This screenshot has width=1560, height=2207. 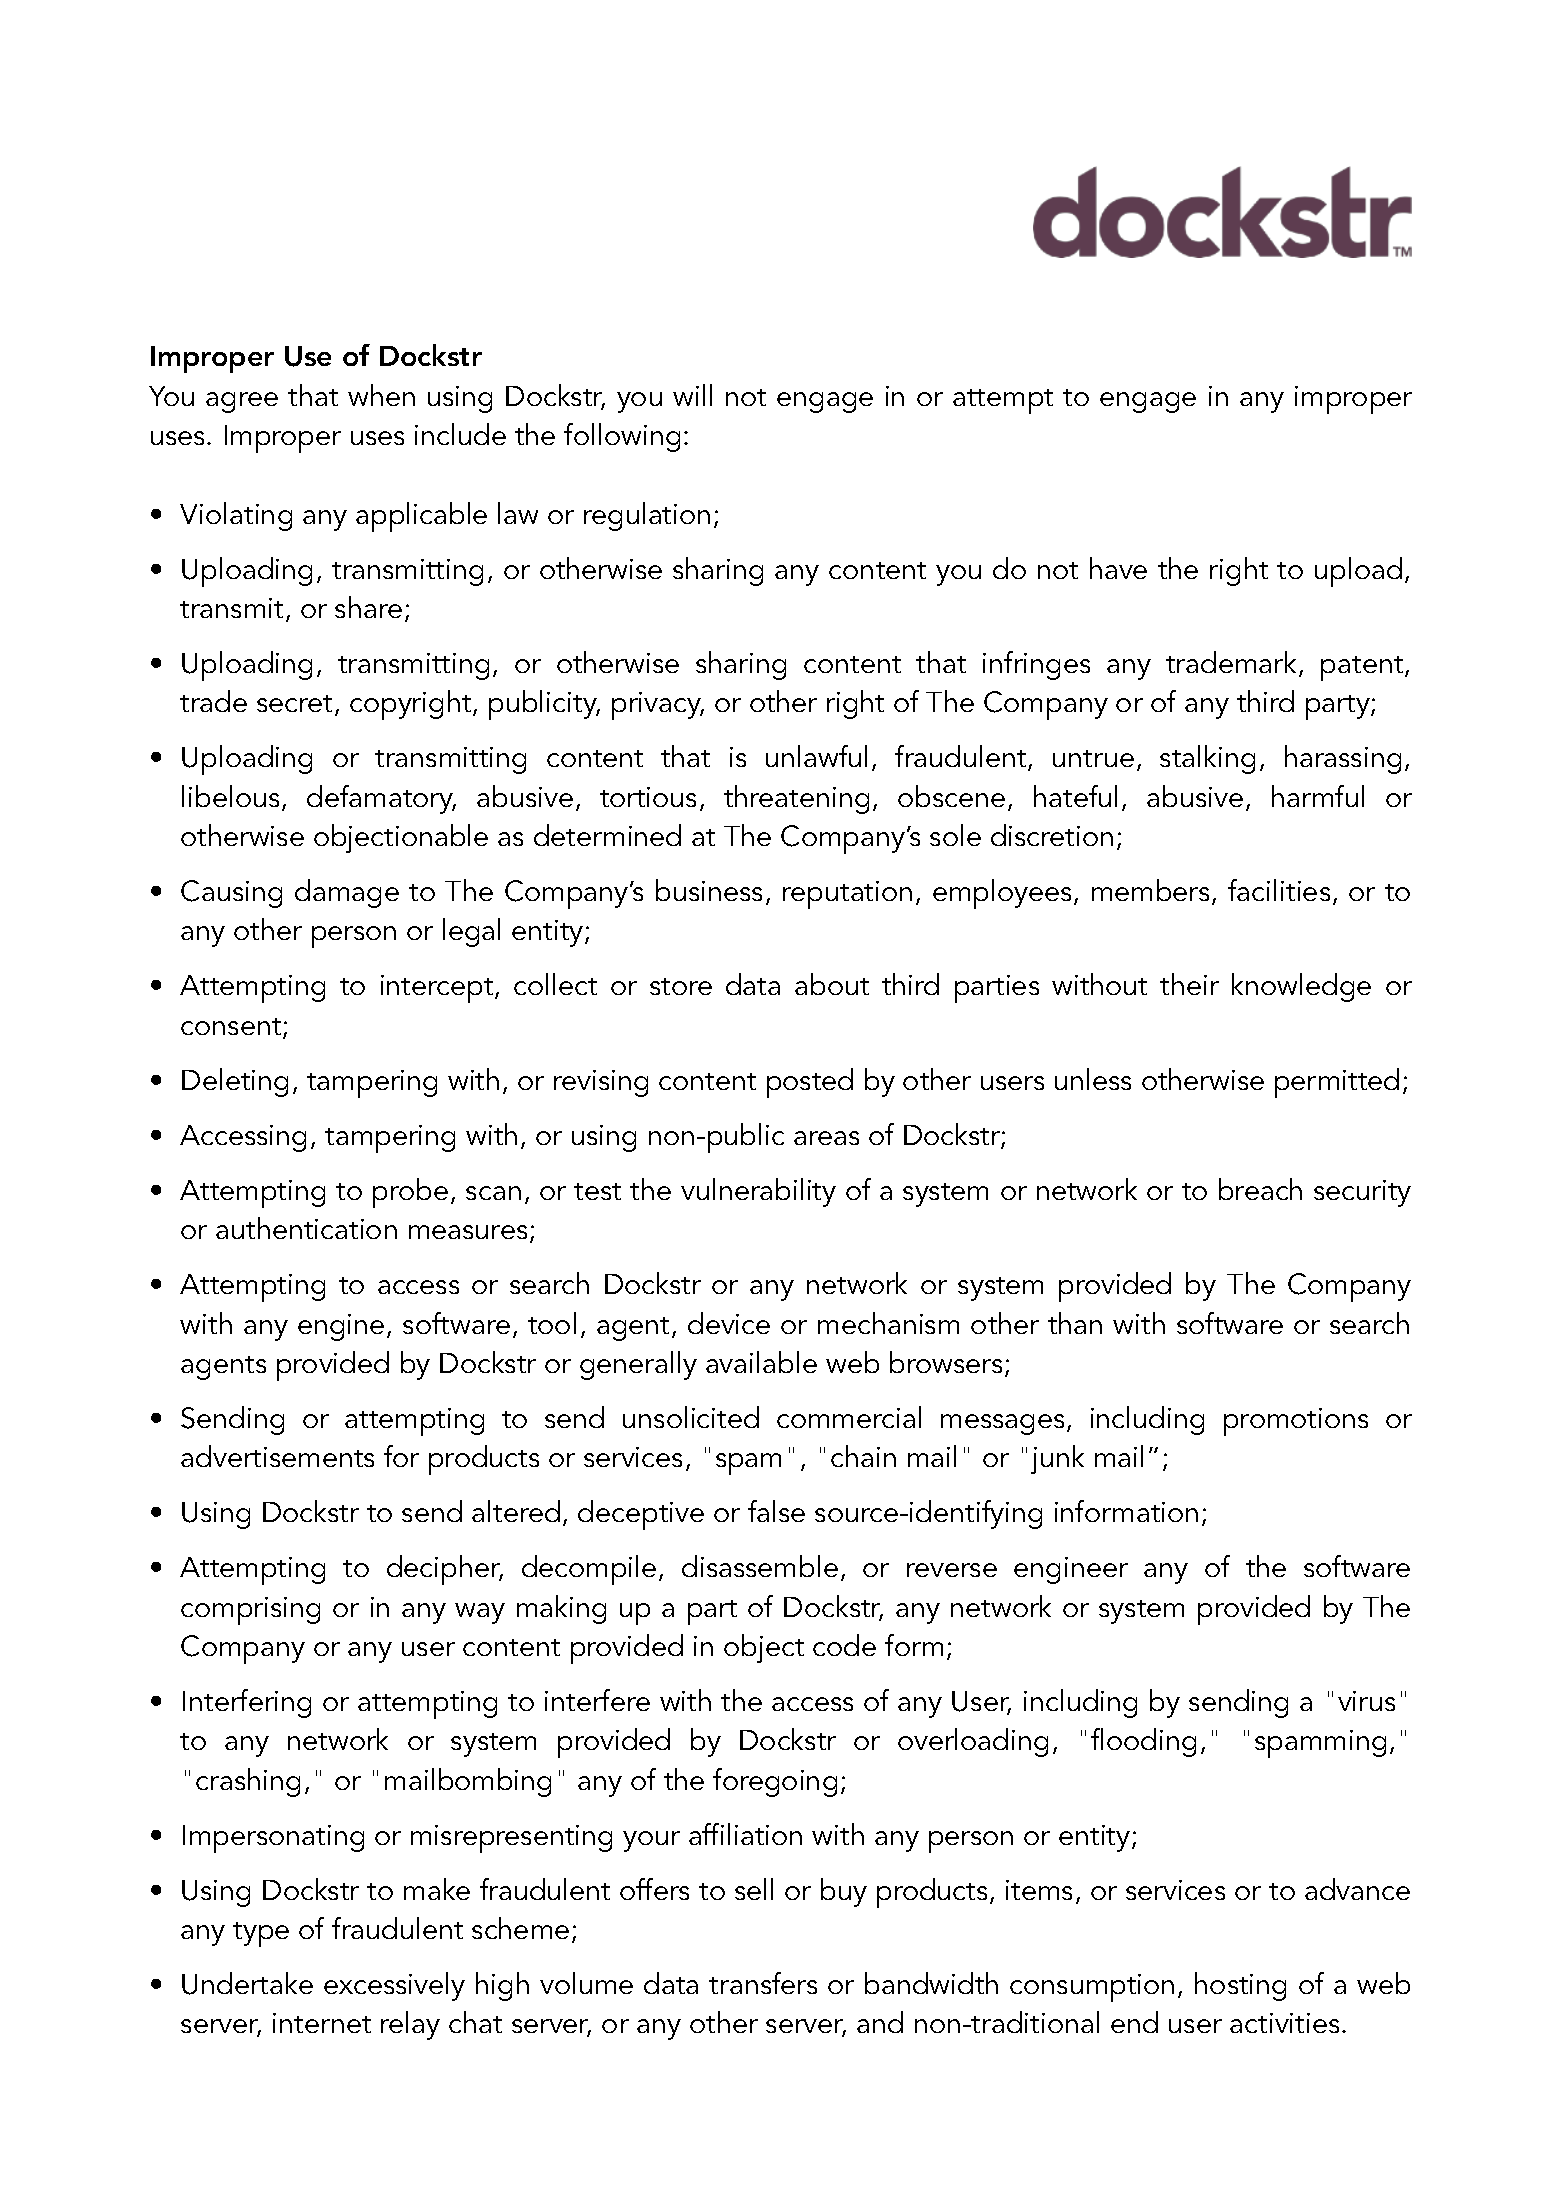 What do you see at coordinates (1118, 568) in the screenshot?
I see `have` at bounding box center [1118, 568].
